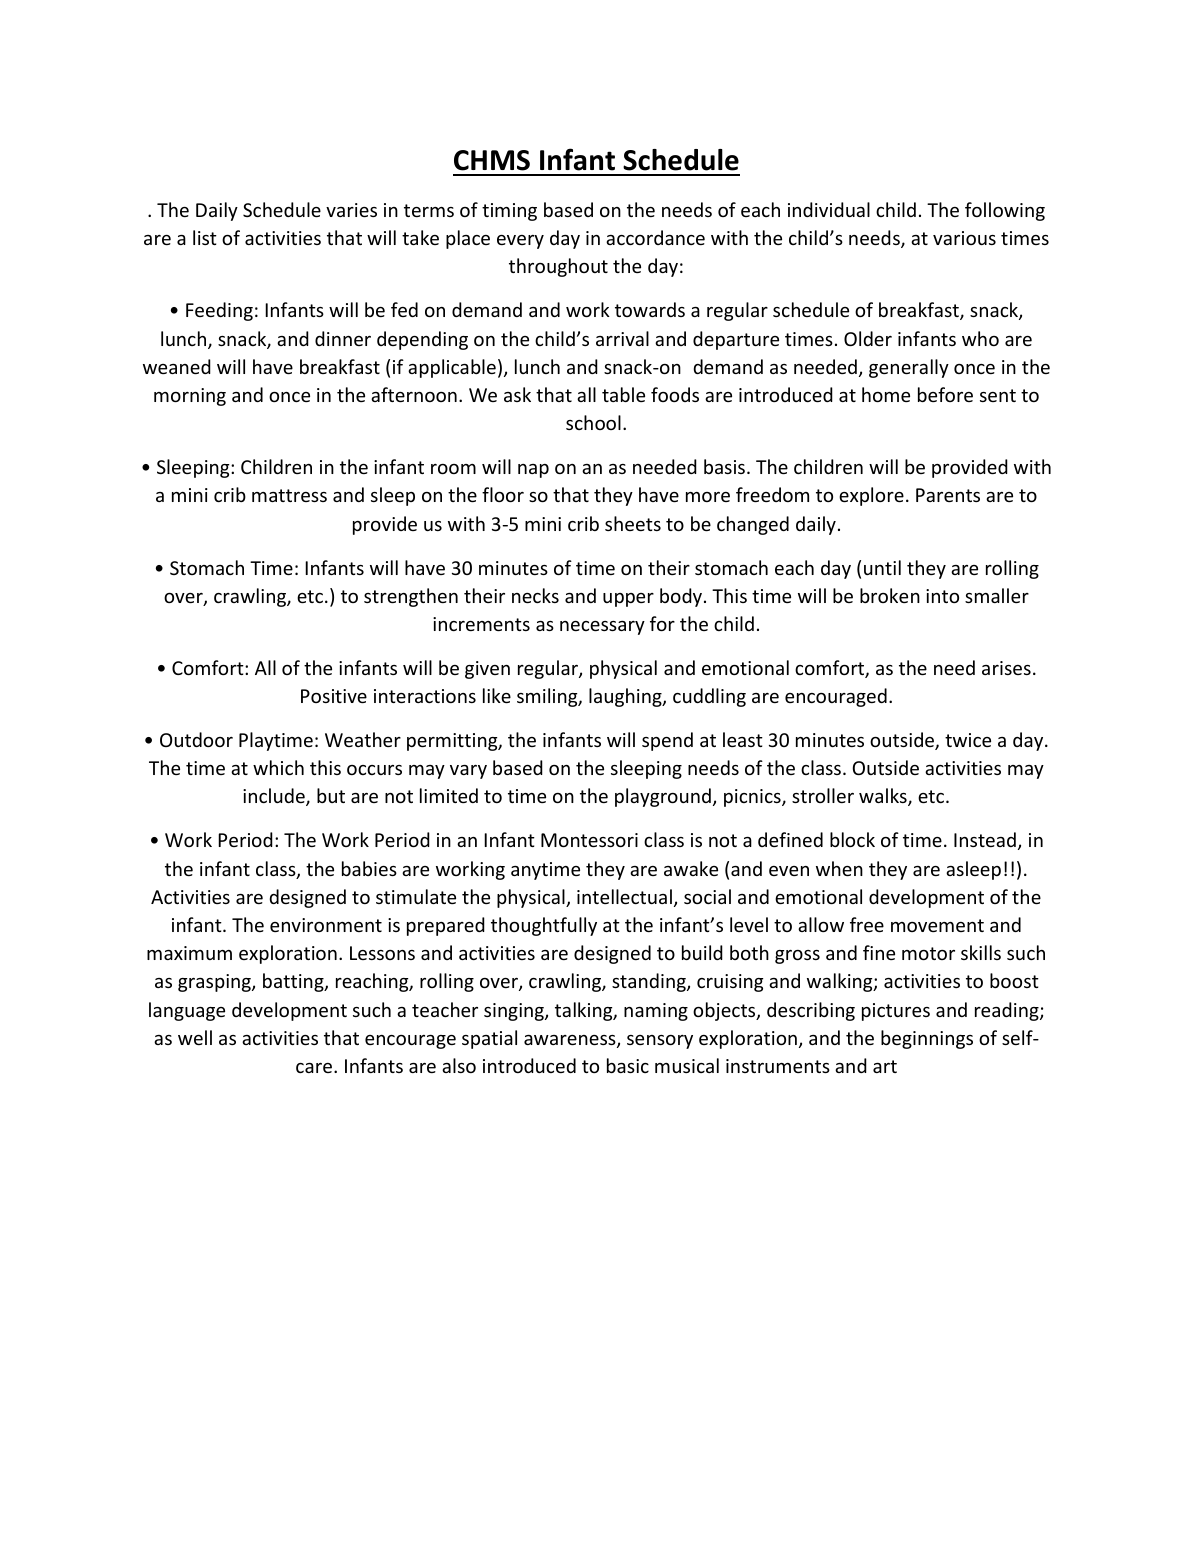 This screenshot has height=1544, width=1193. What do you see at coordinates (205, 237) in the screenshot?
I see `list` at bounding box center [205, 237].
